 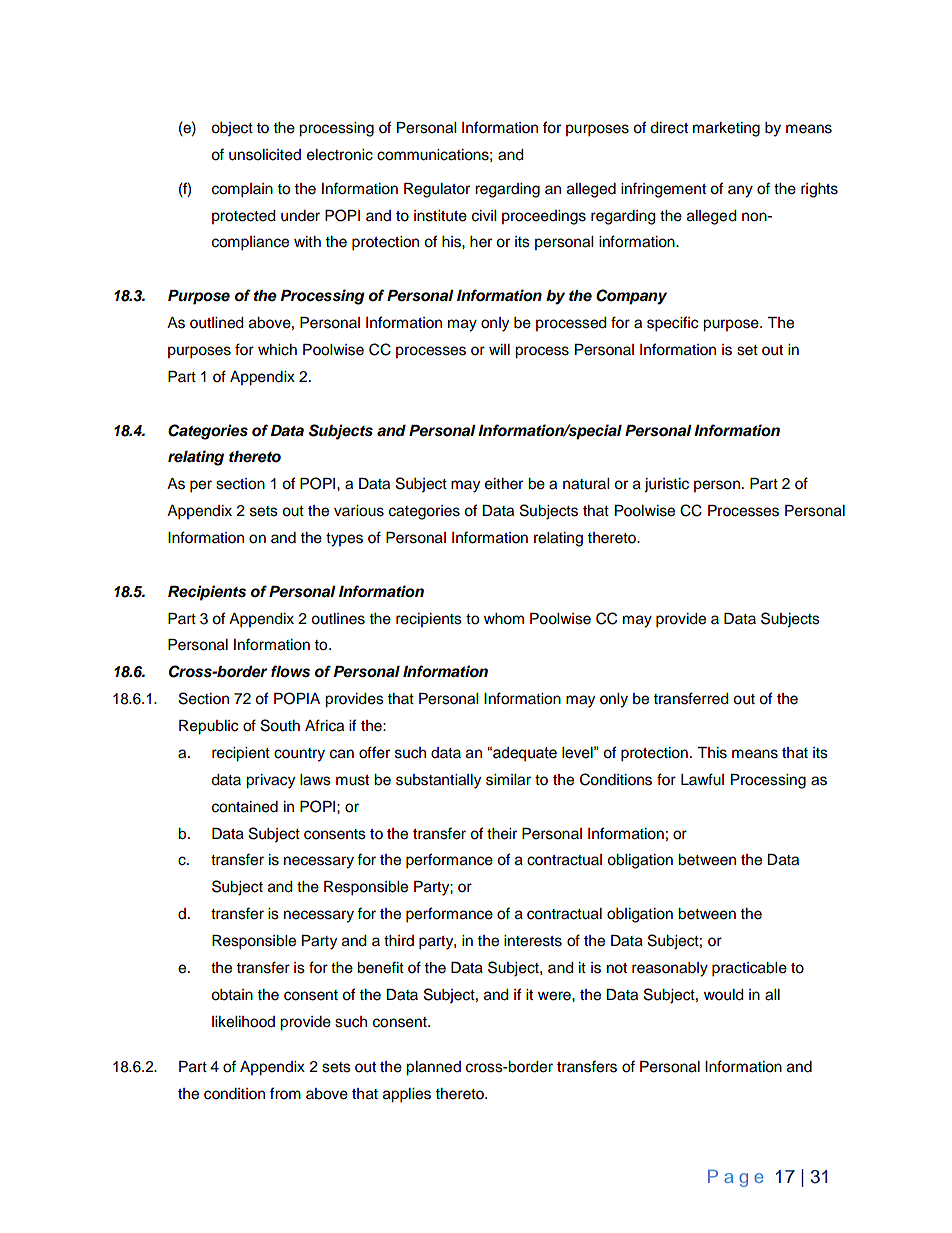 I want to click on marketing, so click(x=726, y=129).
